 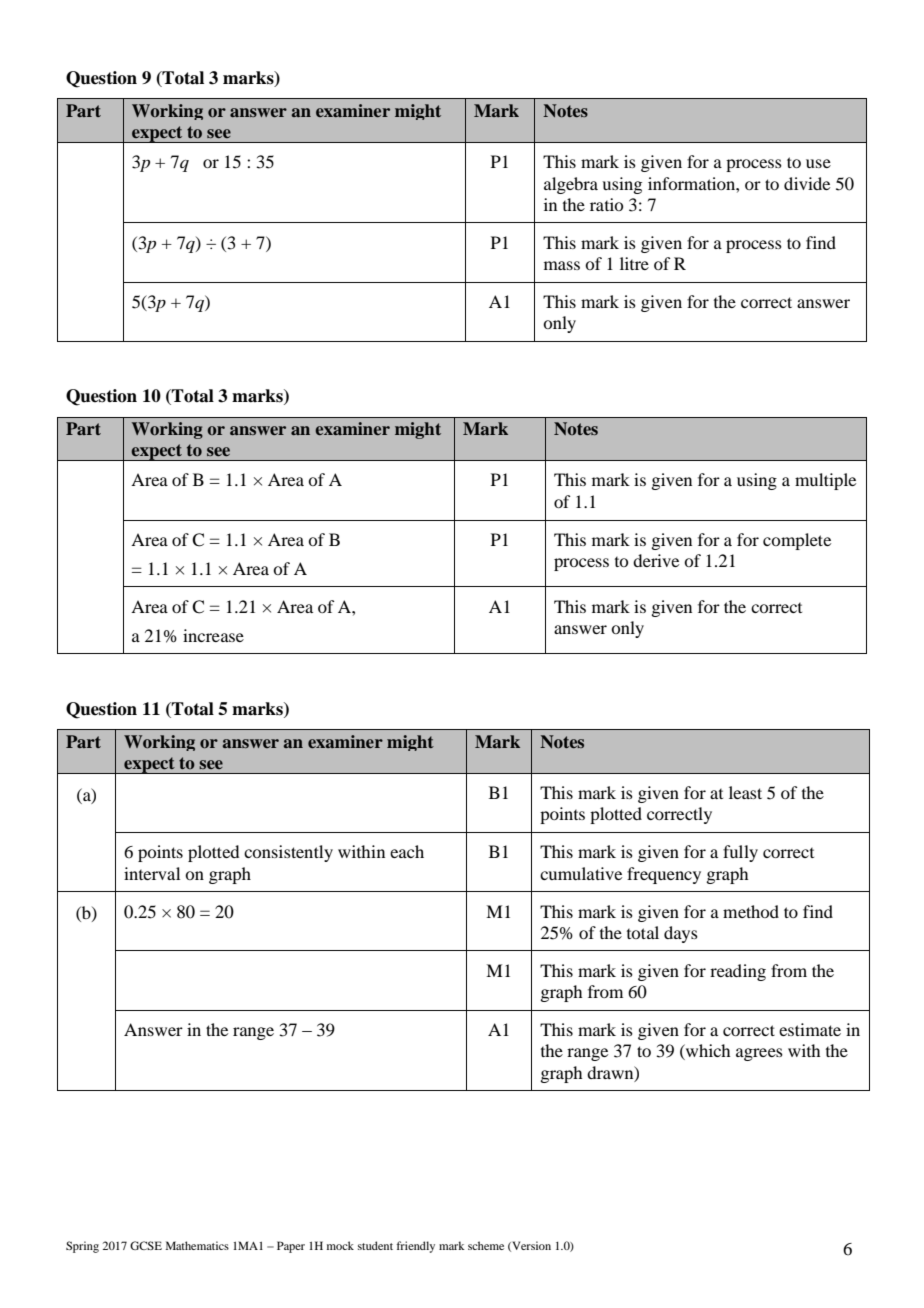 What do you see at coordinates (213, 635) in the image?
I see `increase` at bounding box center [213, 635].
